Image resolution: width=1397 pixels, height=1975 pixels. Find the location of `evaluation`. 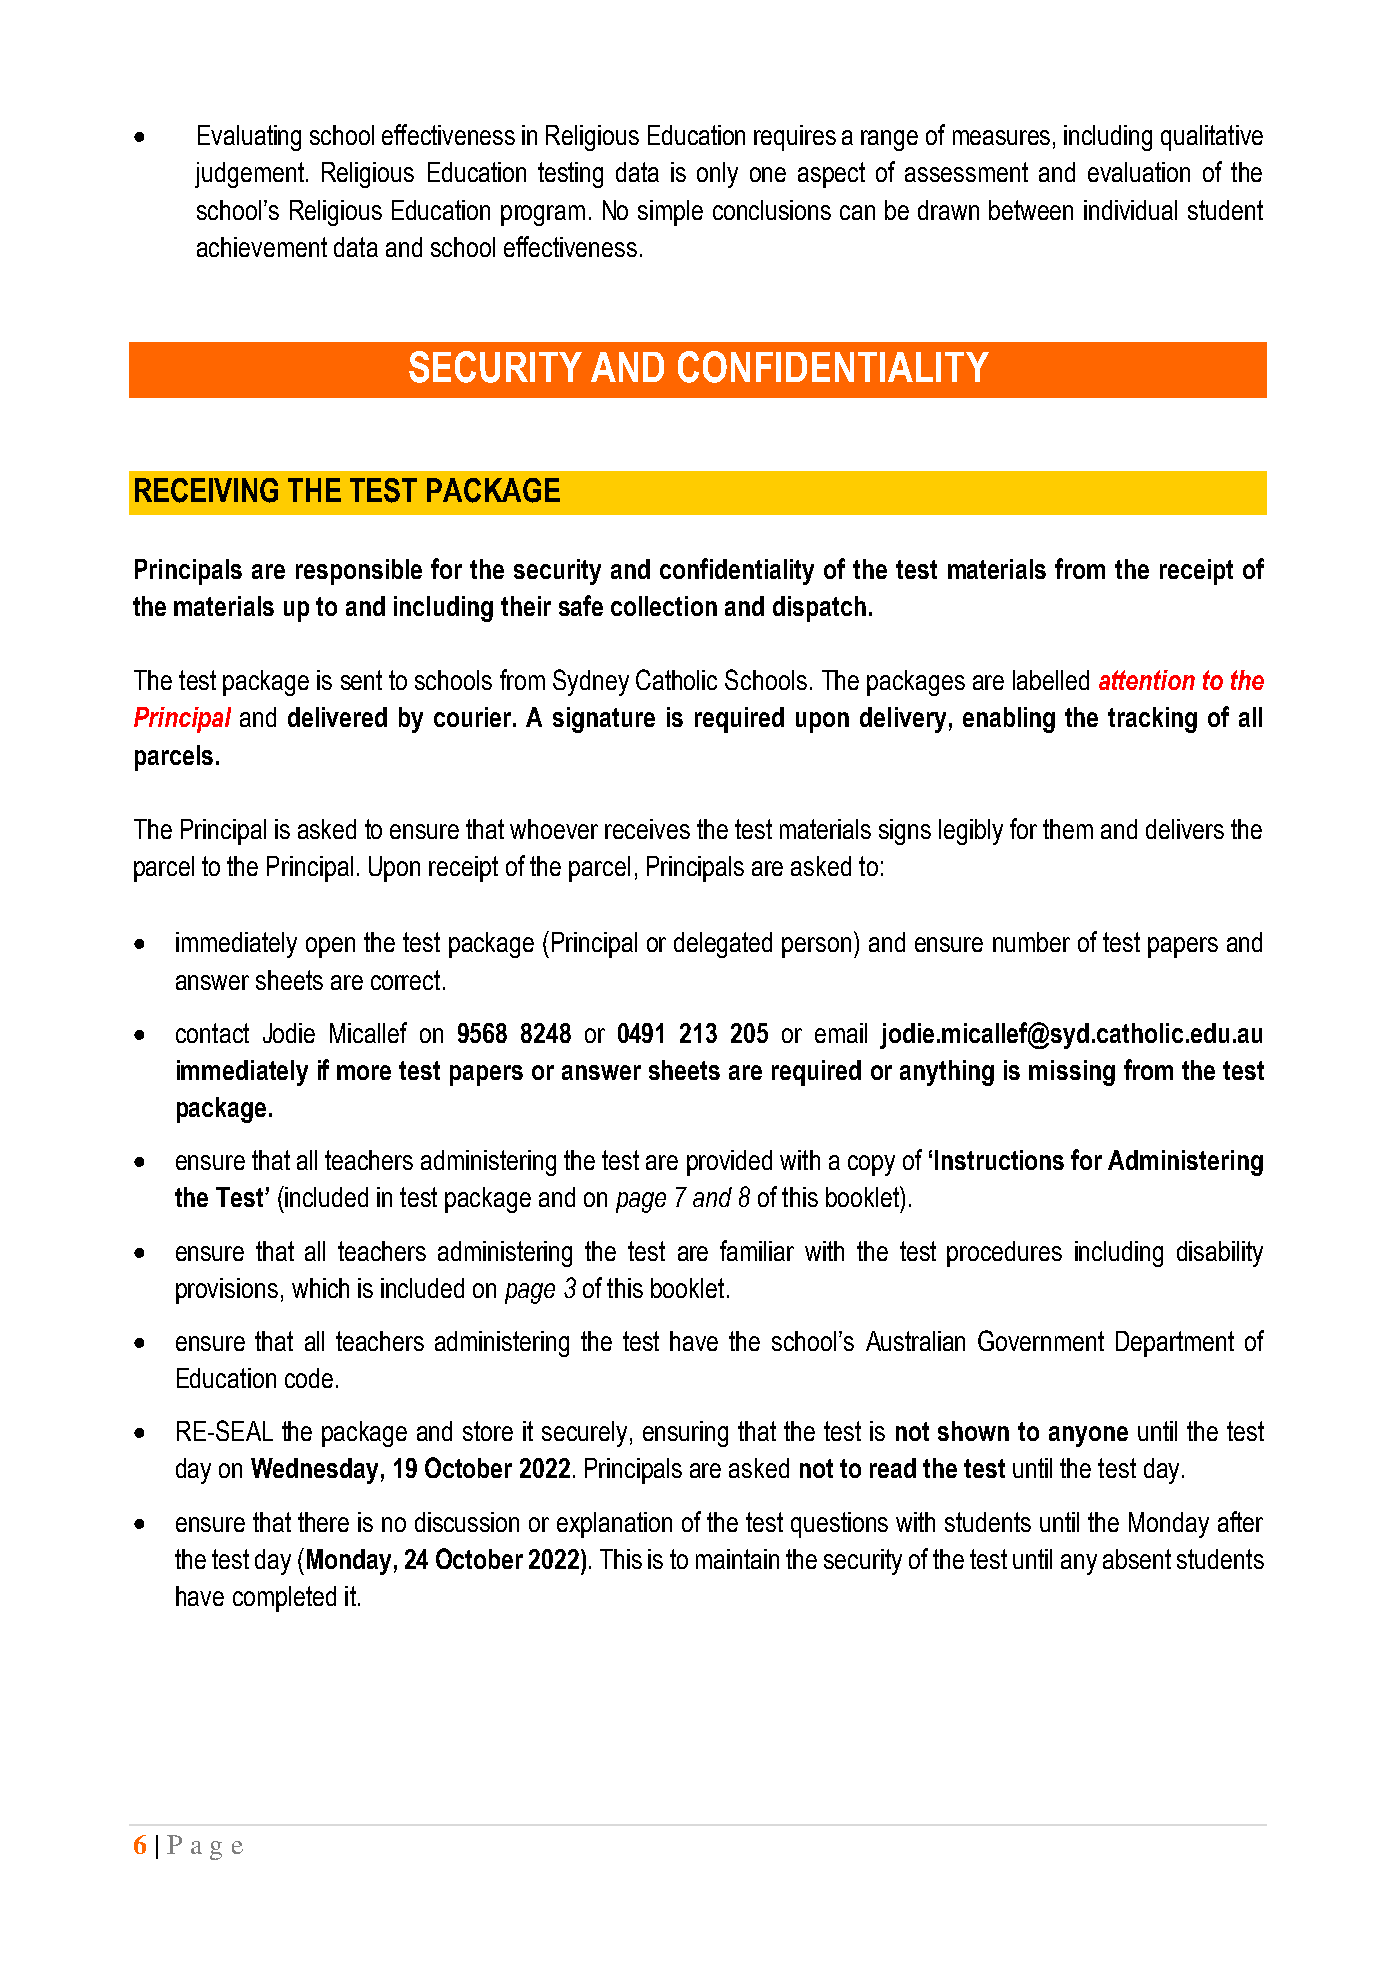

evaluation is located at coordinates (1139, 172).
